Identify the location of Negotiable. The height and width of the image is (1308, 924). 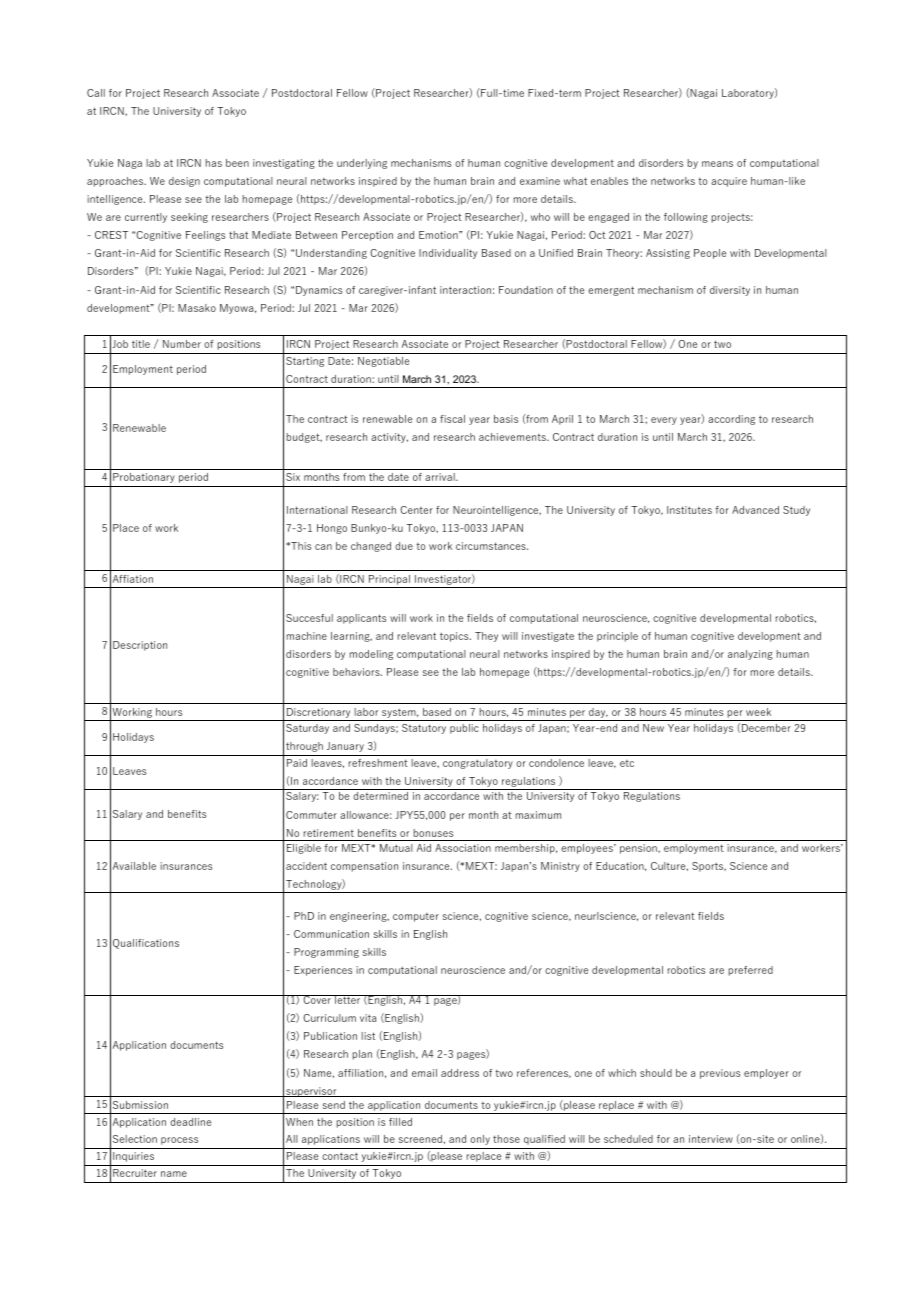
(383, 362).
